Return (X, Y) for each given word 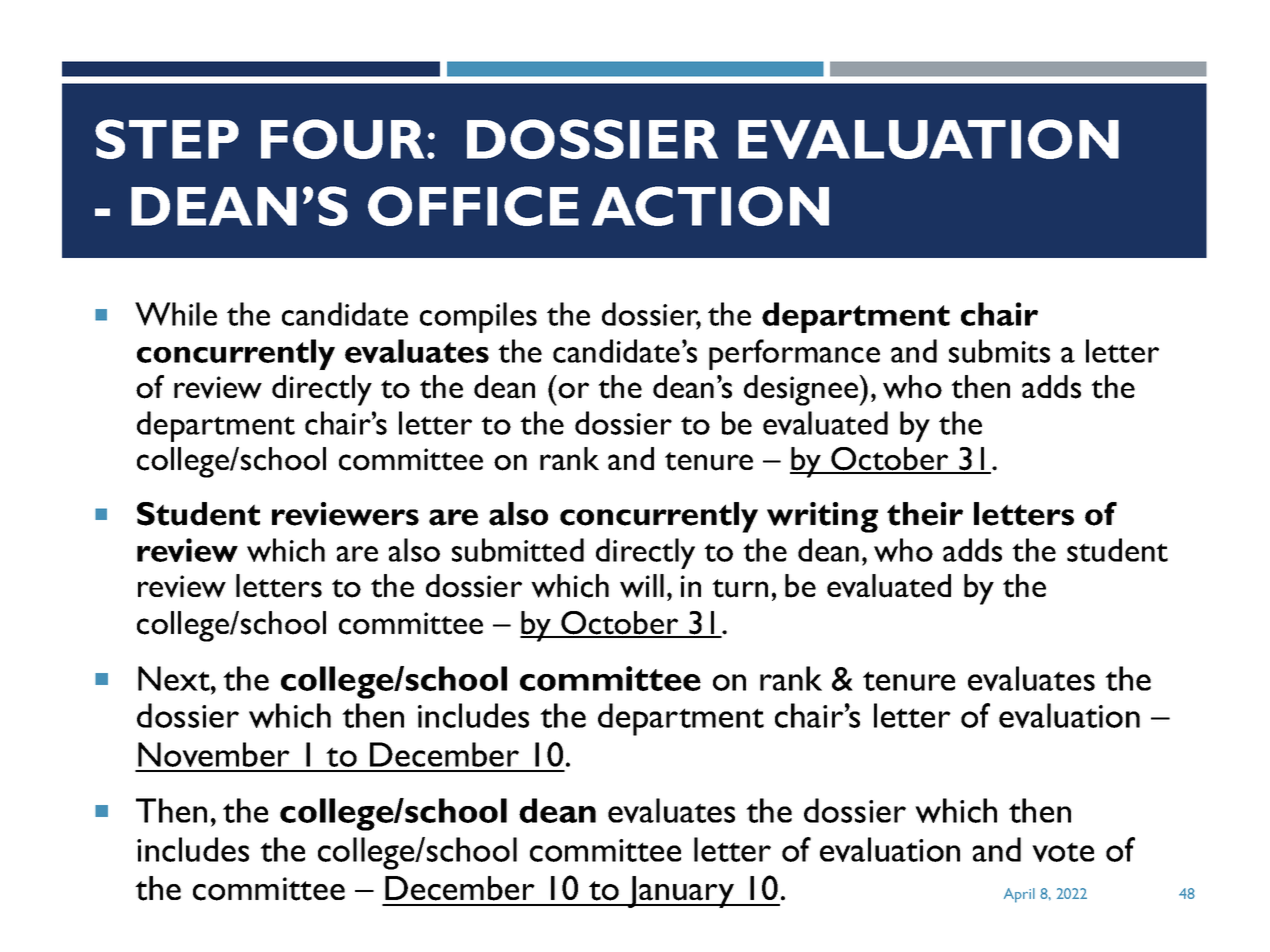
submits (999, 351)
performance (794, 354)
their (925, 514)
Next (175, 678)
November (214, 754)
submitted (518, 550)
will (642, 586)
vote (1063, 852)
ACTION (710, 206)
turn (740, 588)
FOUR (342, 139)
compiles (478, 317)
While (176, 314)
